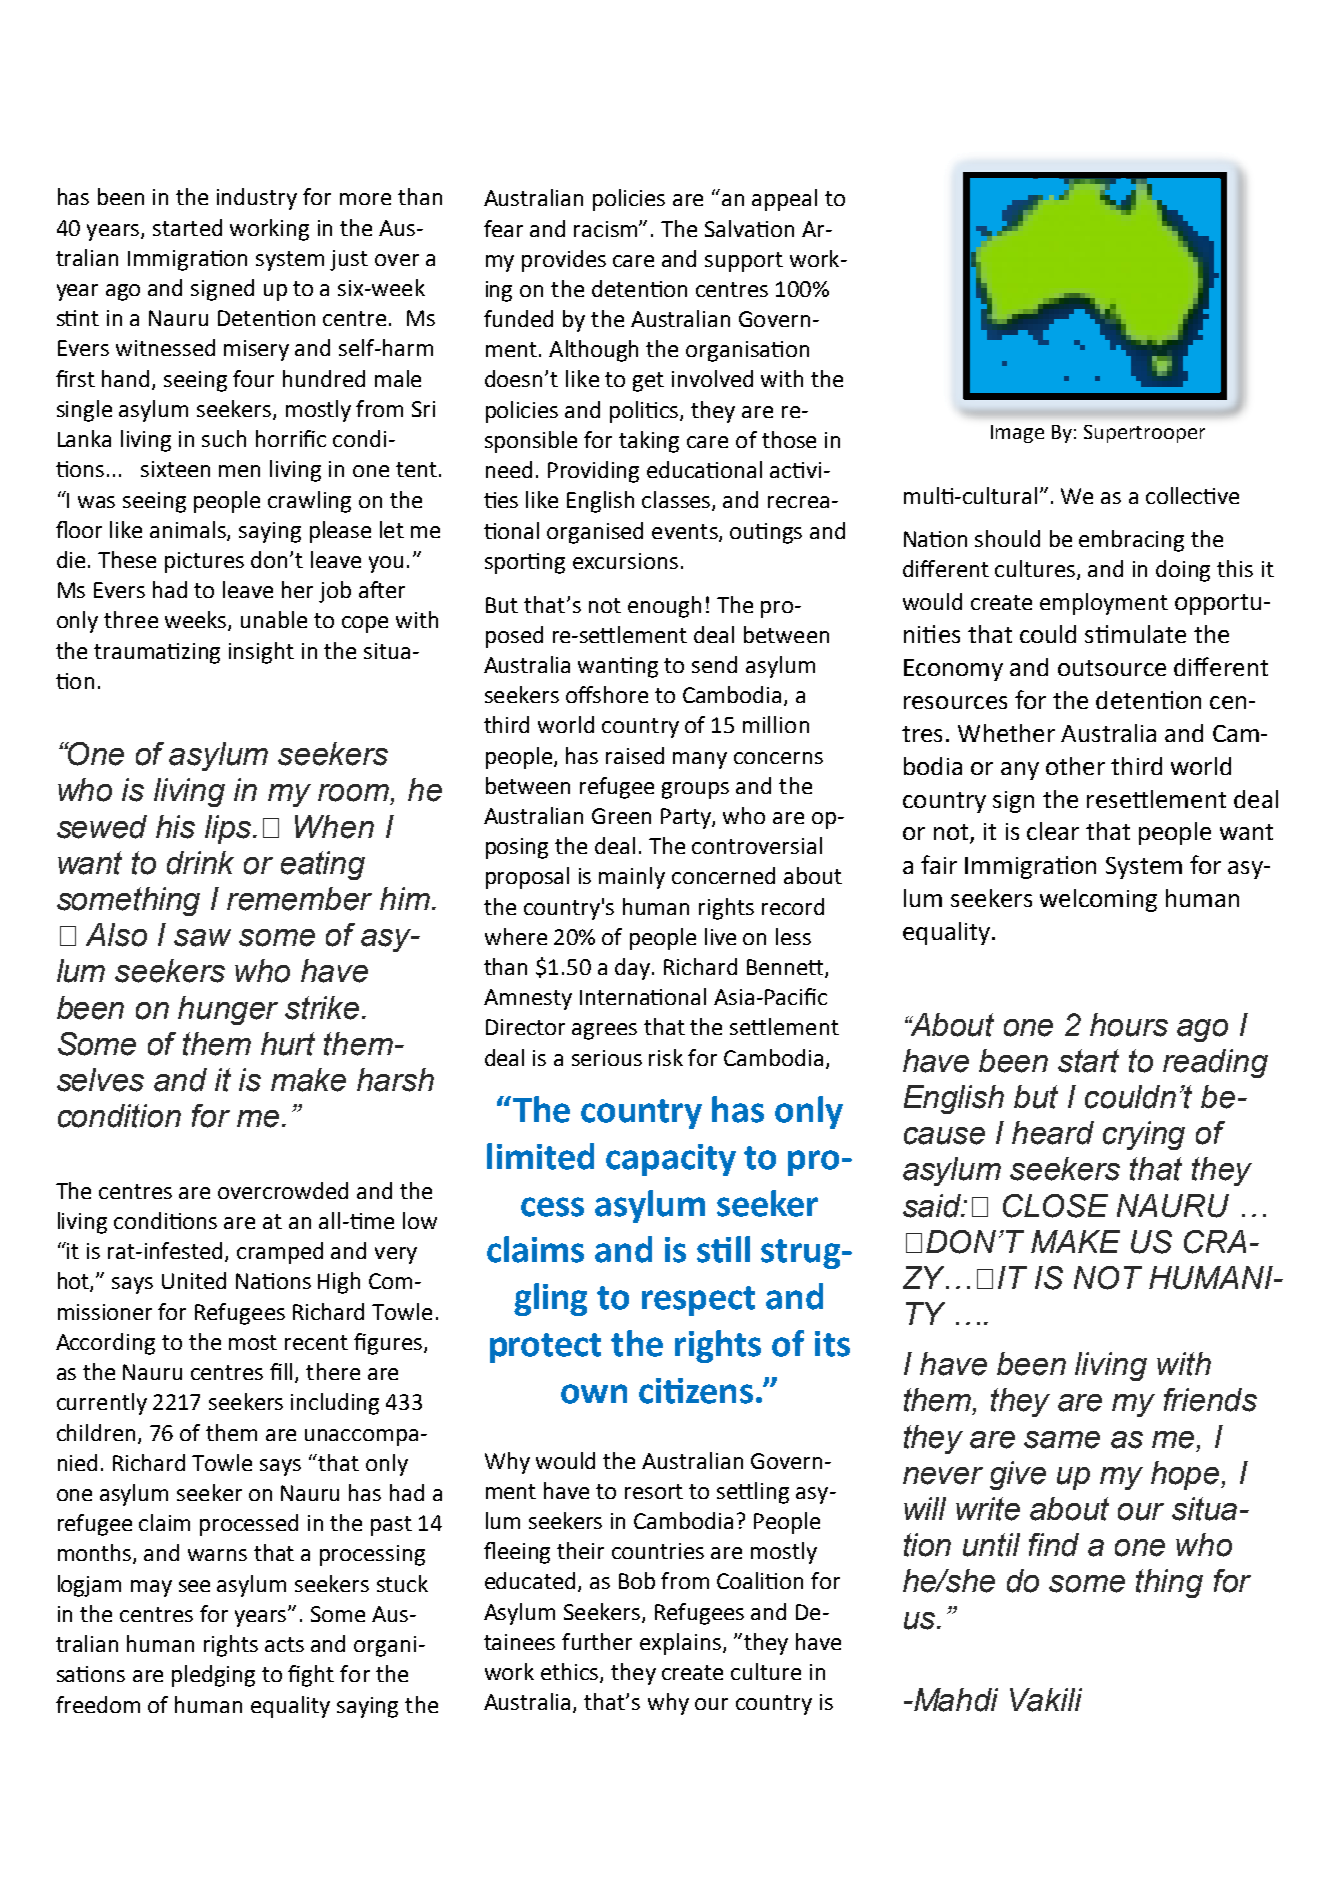 This screenshot has width=1339, height=1894. What do you see at coordinates (954, 1700) in the screenshot?
I see `Mahdi` at bounding box center [954, 1700].
